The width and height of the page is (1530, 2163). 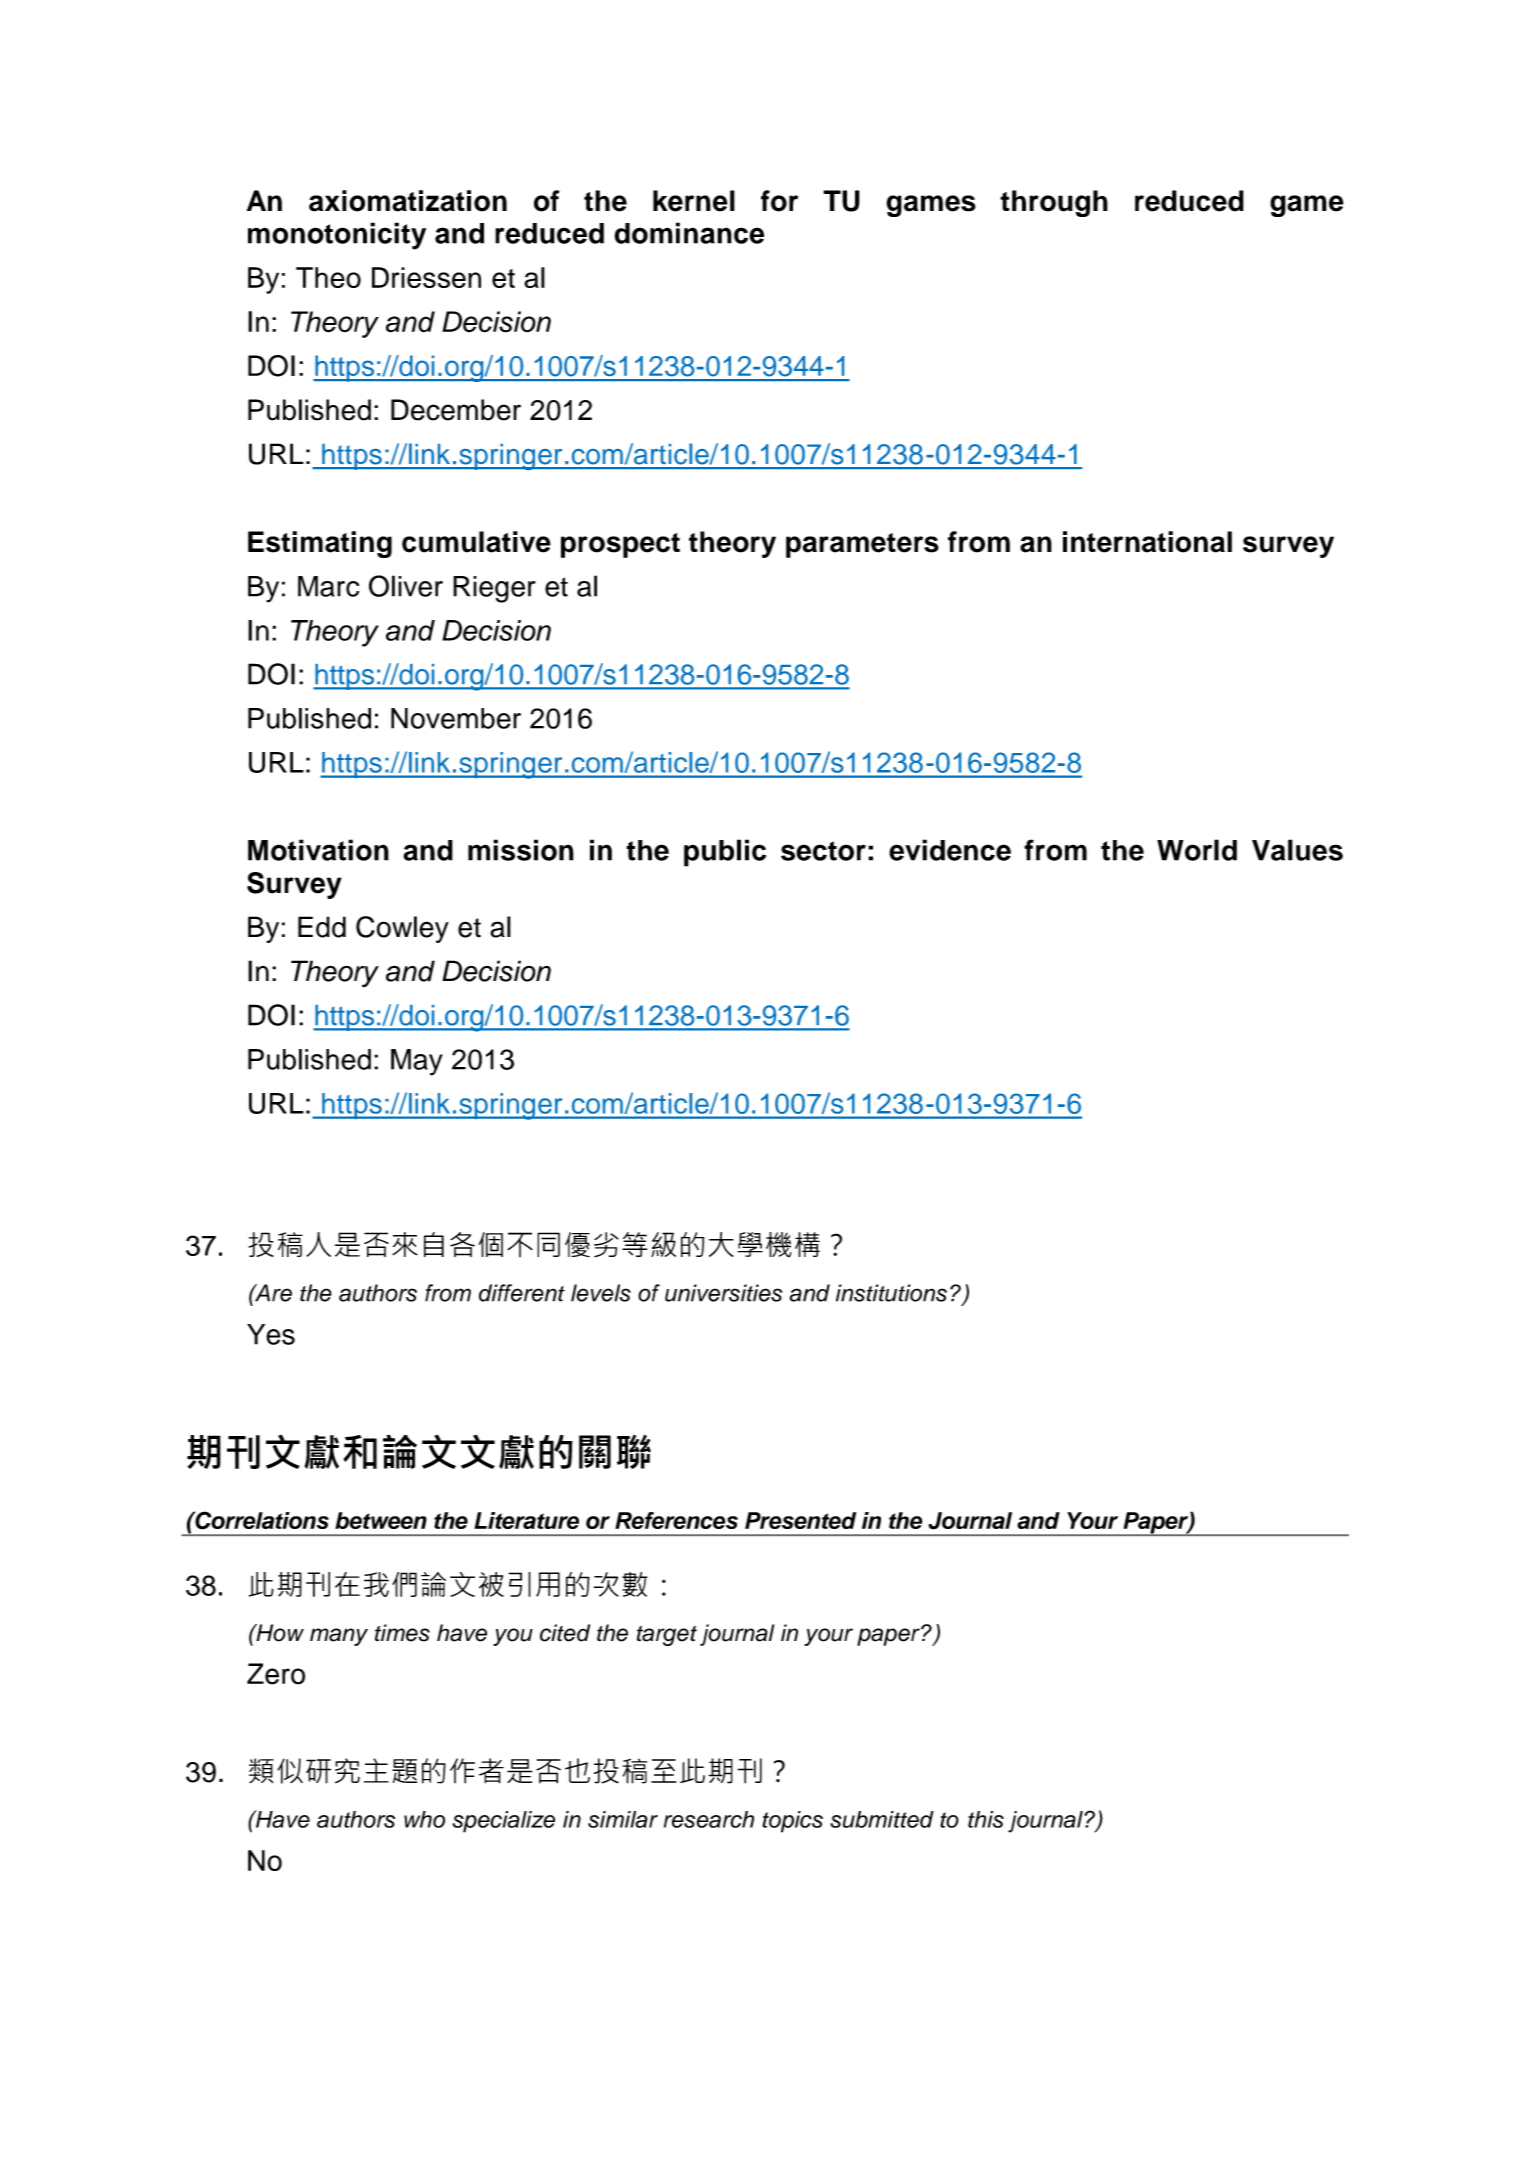 I want to click on universities, so click(x=723, y=1293).
